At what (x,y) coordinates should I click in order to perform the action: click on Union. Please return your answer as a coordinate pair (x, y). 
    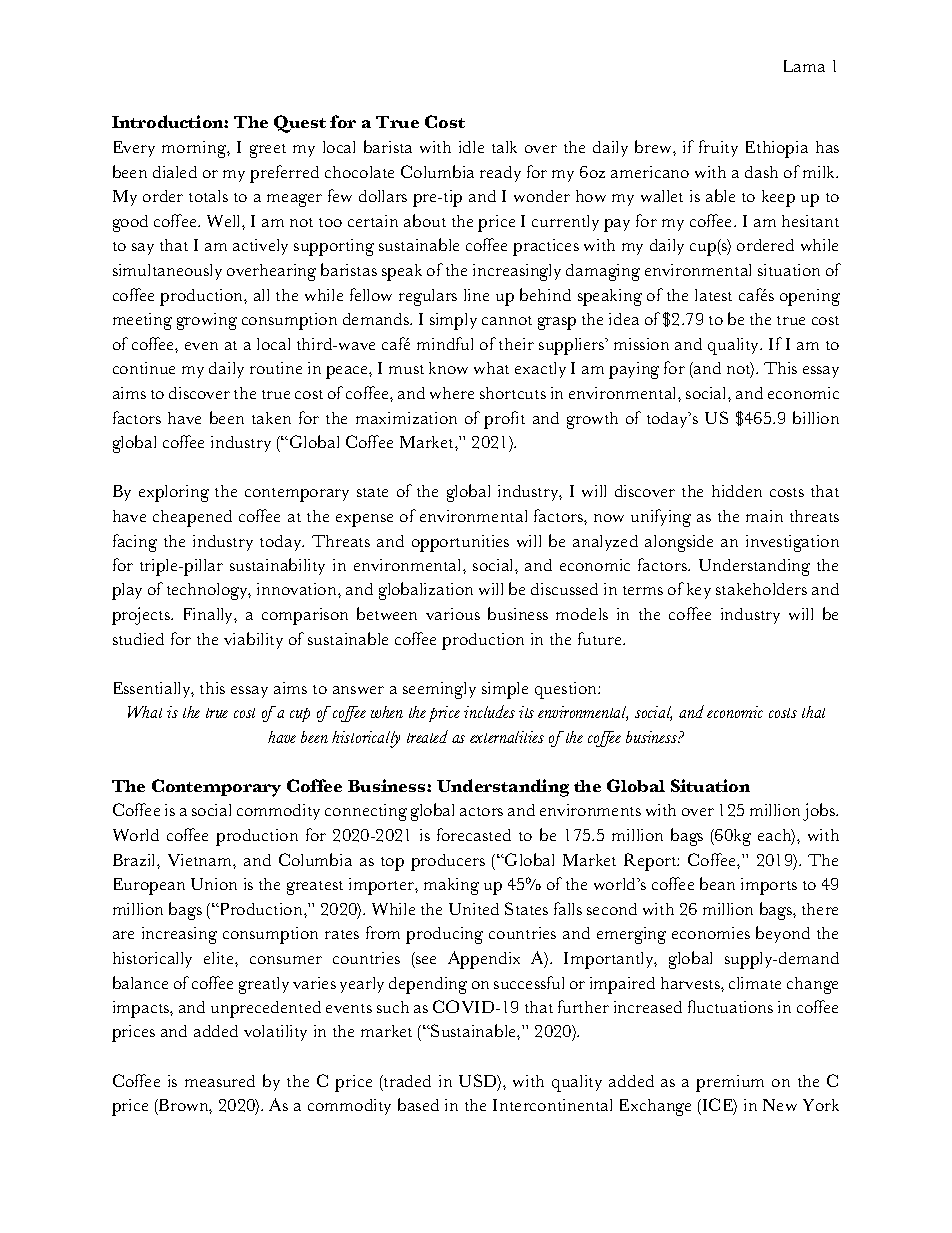
    Looking at the image, I should click on (214, 884).
